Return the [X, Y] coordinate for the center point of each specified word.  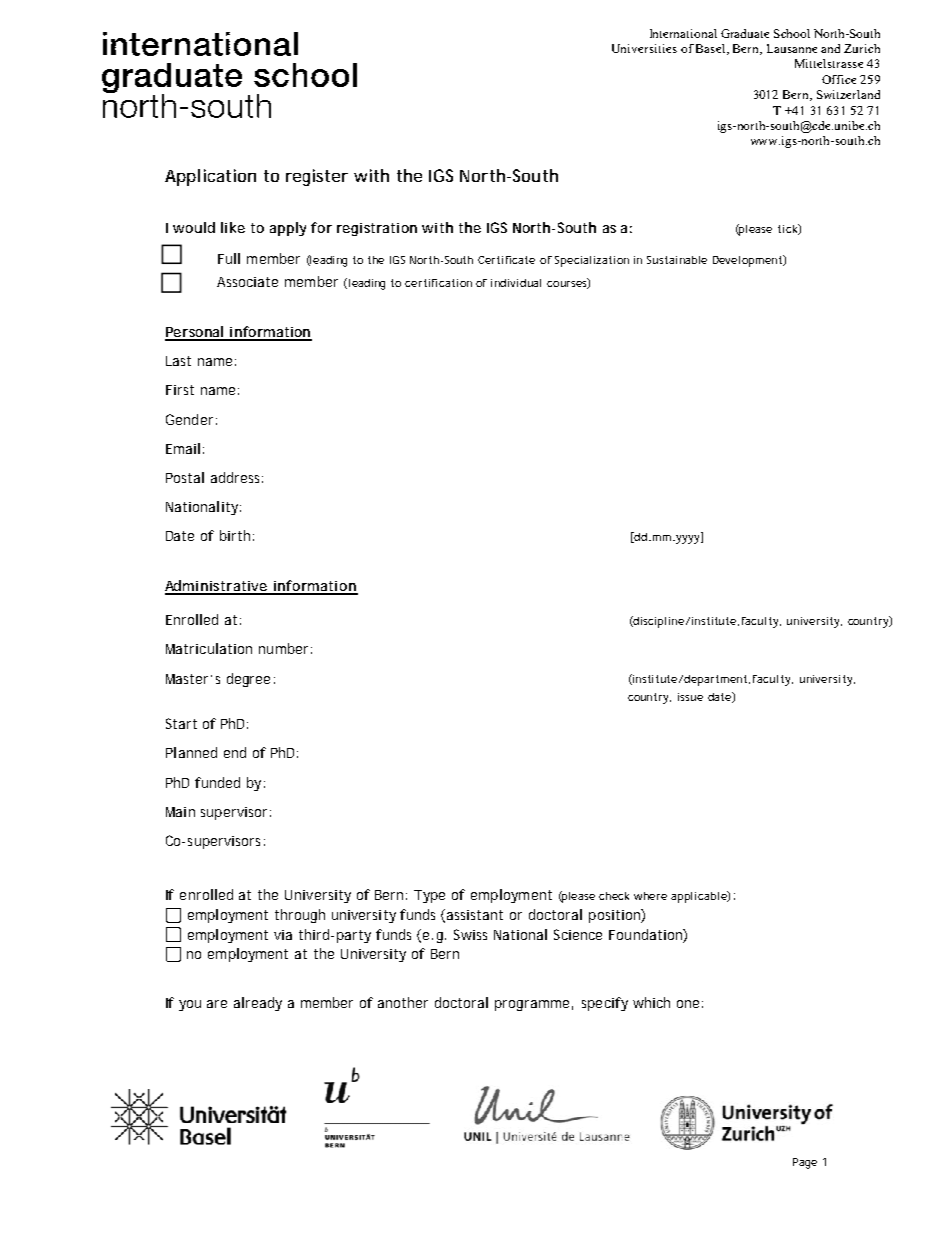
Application [210, 177]
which [651, 1002]
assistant [475, 915]
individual [516, 283]
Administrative [218, 587]
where [650, 896]
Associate [247, 282]
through [300, 916]
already [258, 1004]
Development [749, 261]
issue [690, 697]
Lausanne [792, 48]
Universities [644, 48]
